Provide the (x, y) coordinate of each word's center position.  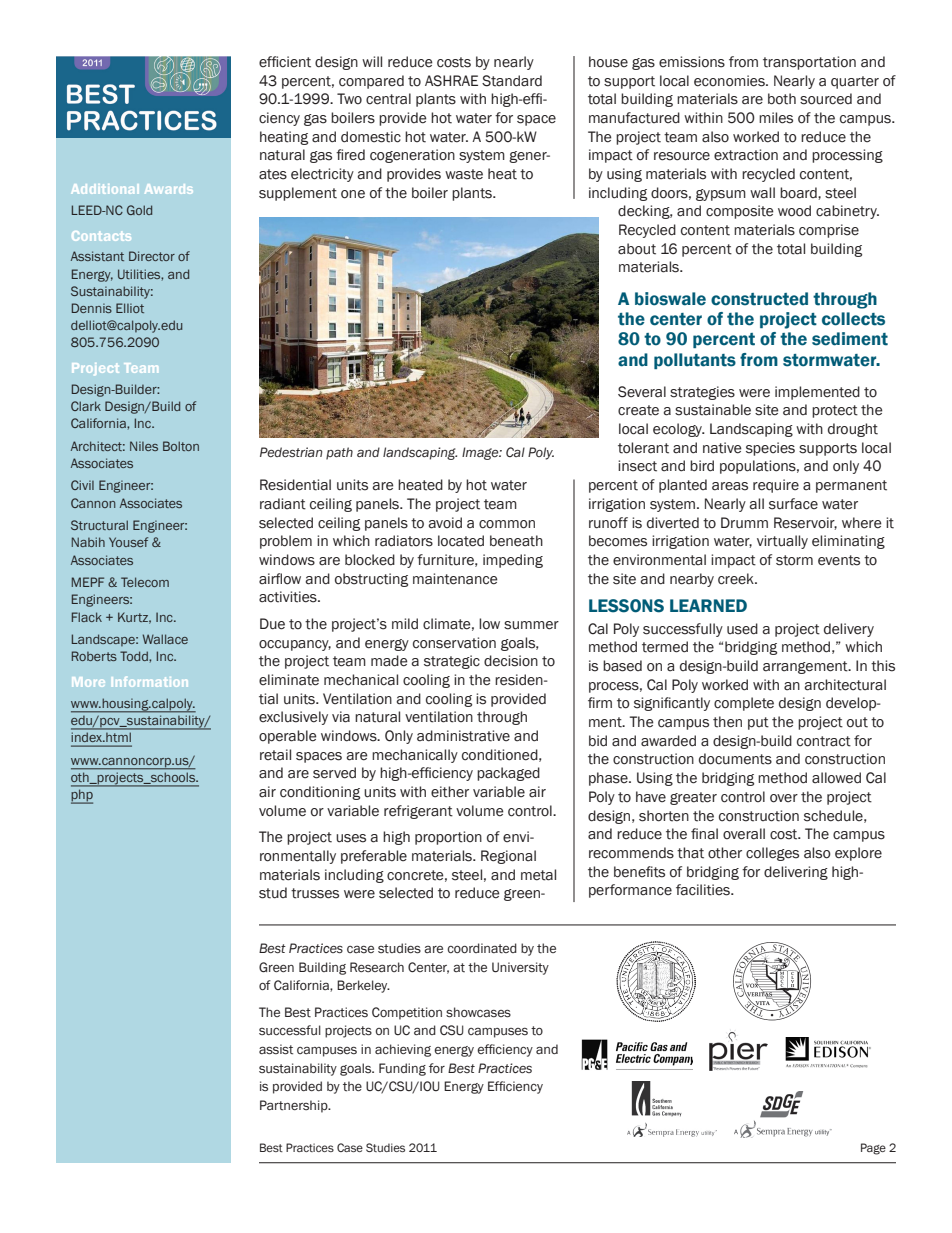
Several (642, 392)
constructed (759, 299)
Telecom (145, 582)
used (742, 629)
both (782, 99)
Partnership (295, 1106)
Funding (402, 1069)
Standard (512, 81)
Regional (508, 857)
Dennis (92, 308)
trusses (315, 893)
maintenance (455, 579)
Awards (169, 189)
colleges (772, 854)
